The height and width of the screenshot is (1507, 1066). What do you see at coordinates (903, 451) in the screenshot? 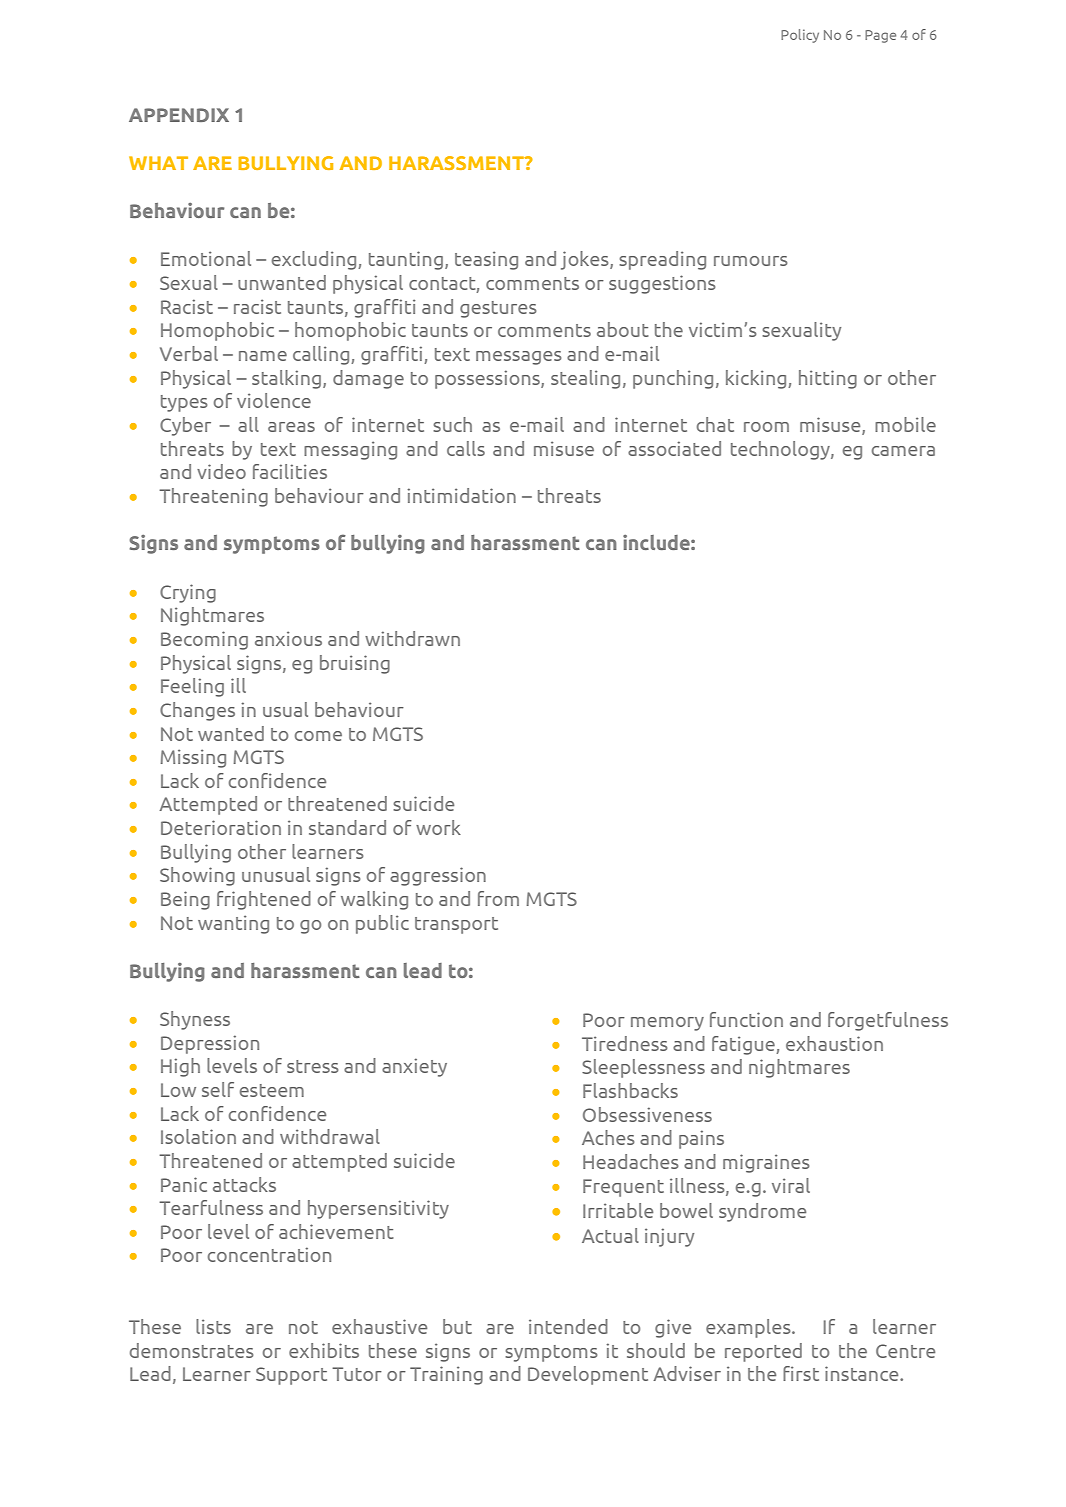
I see `camera` at bounding box center [903, 451].
